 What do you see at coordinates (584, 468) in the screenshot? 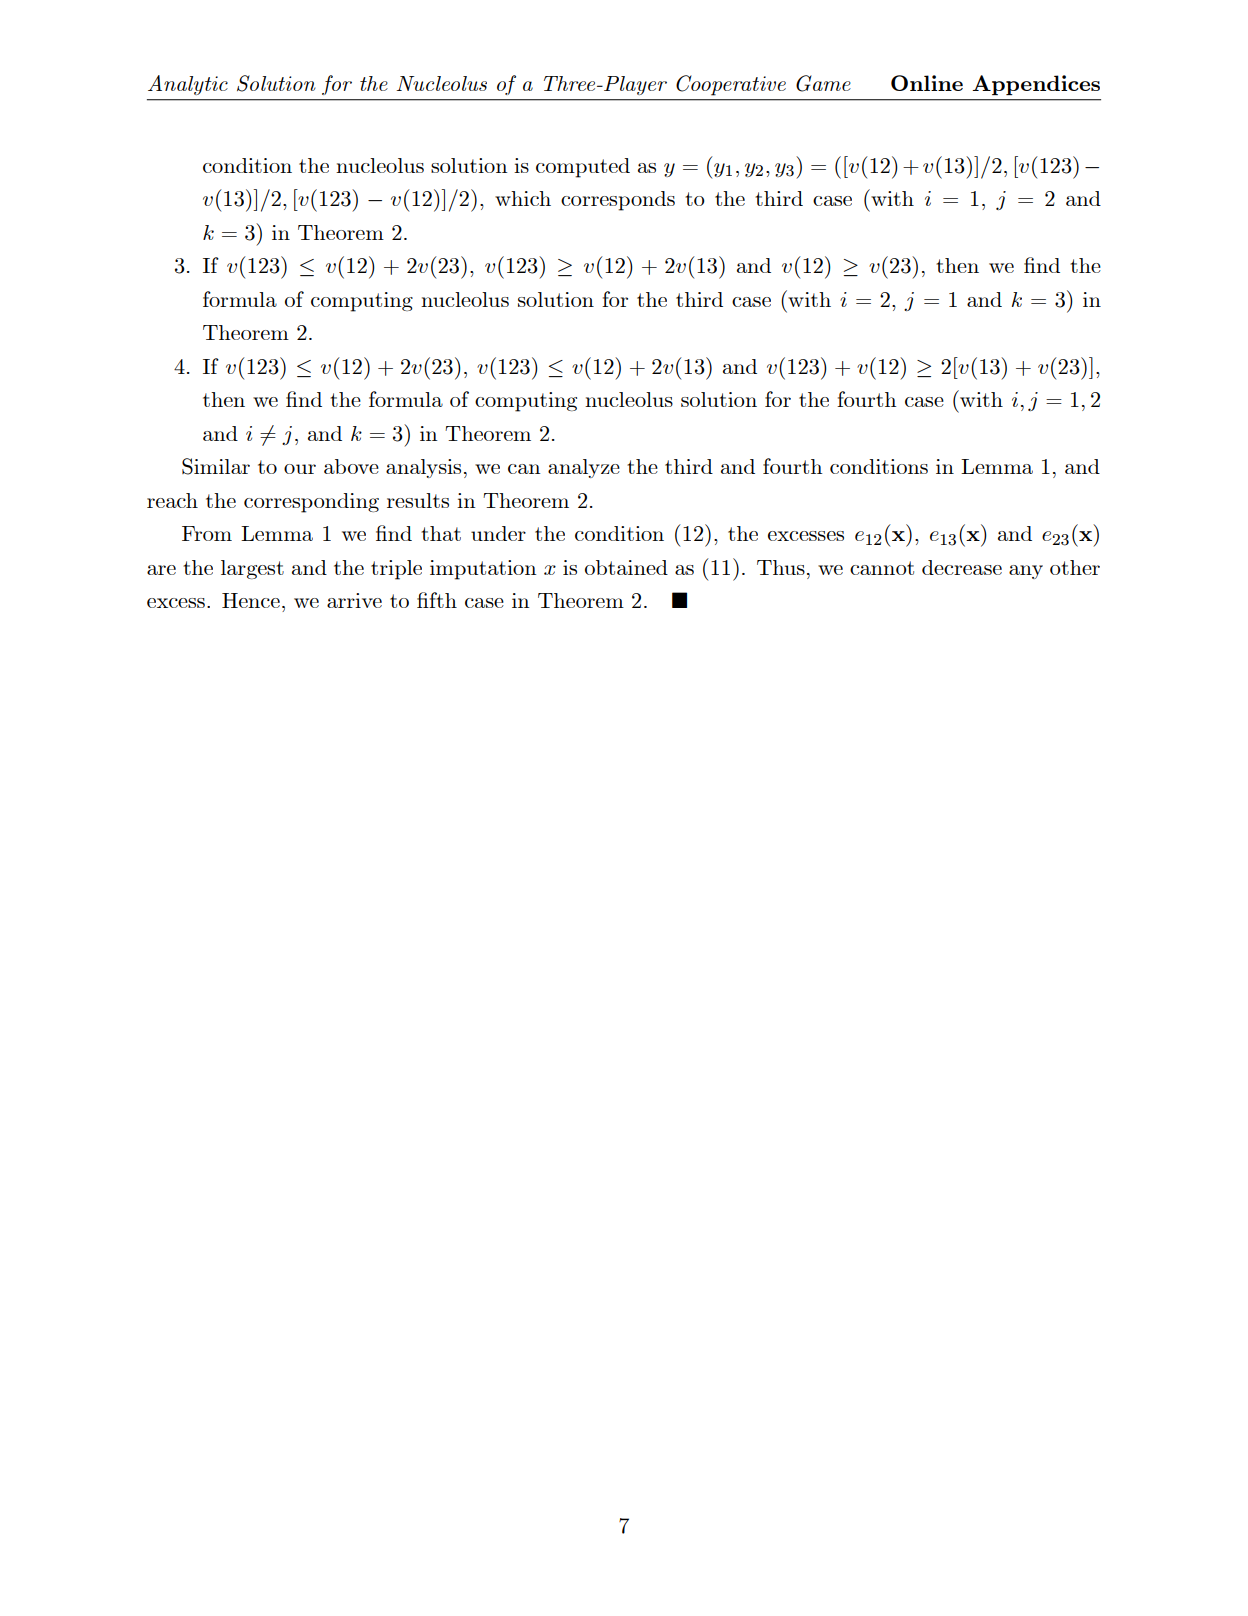
I see `analyze` at bounding box center [584, 468].
